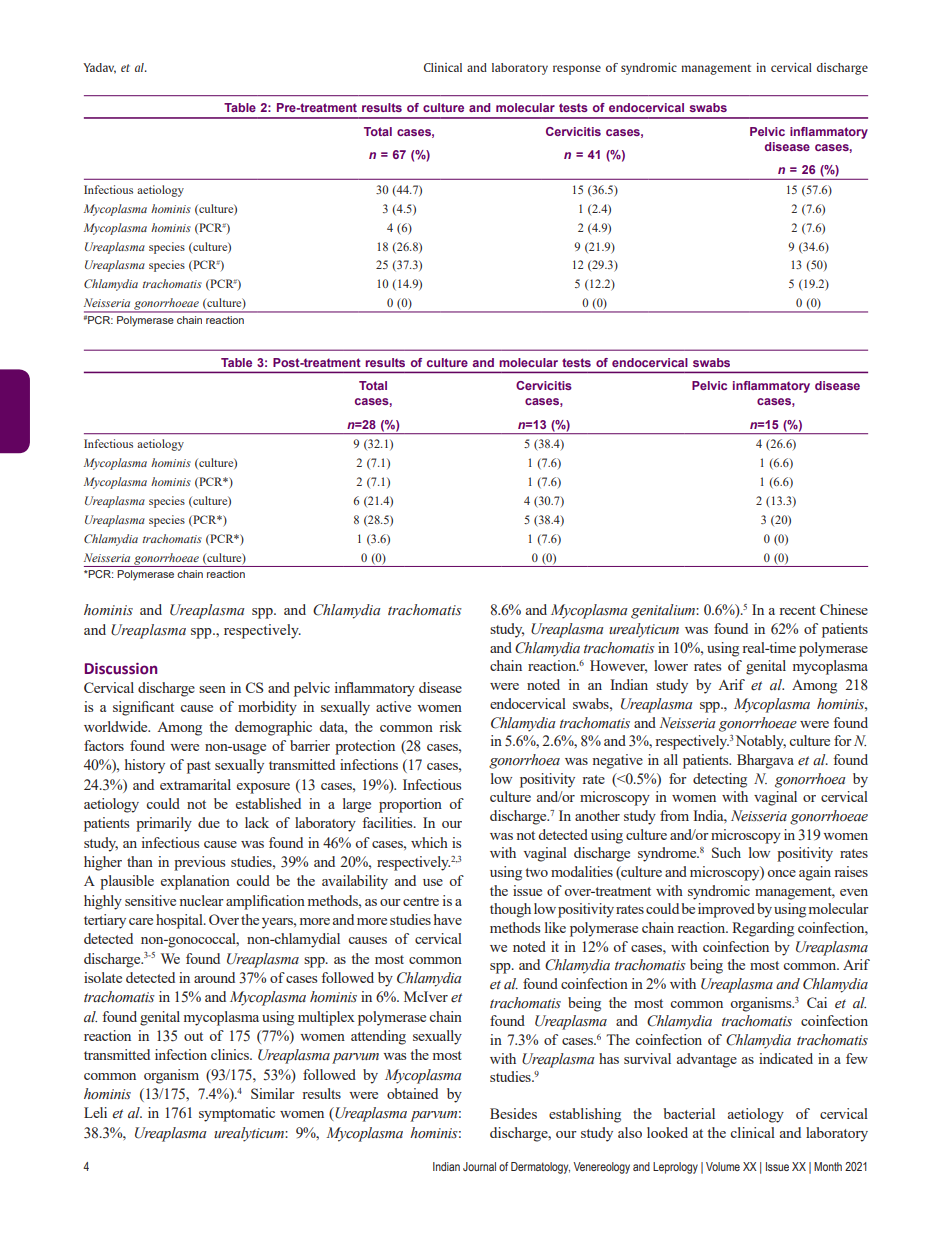 Image resolution: width=952 pixels, height=1233 pixels. What do you see at coordinates (121, 669) in the image?
I see `Discussion` at bounding box center [121, 669].
